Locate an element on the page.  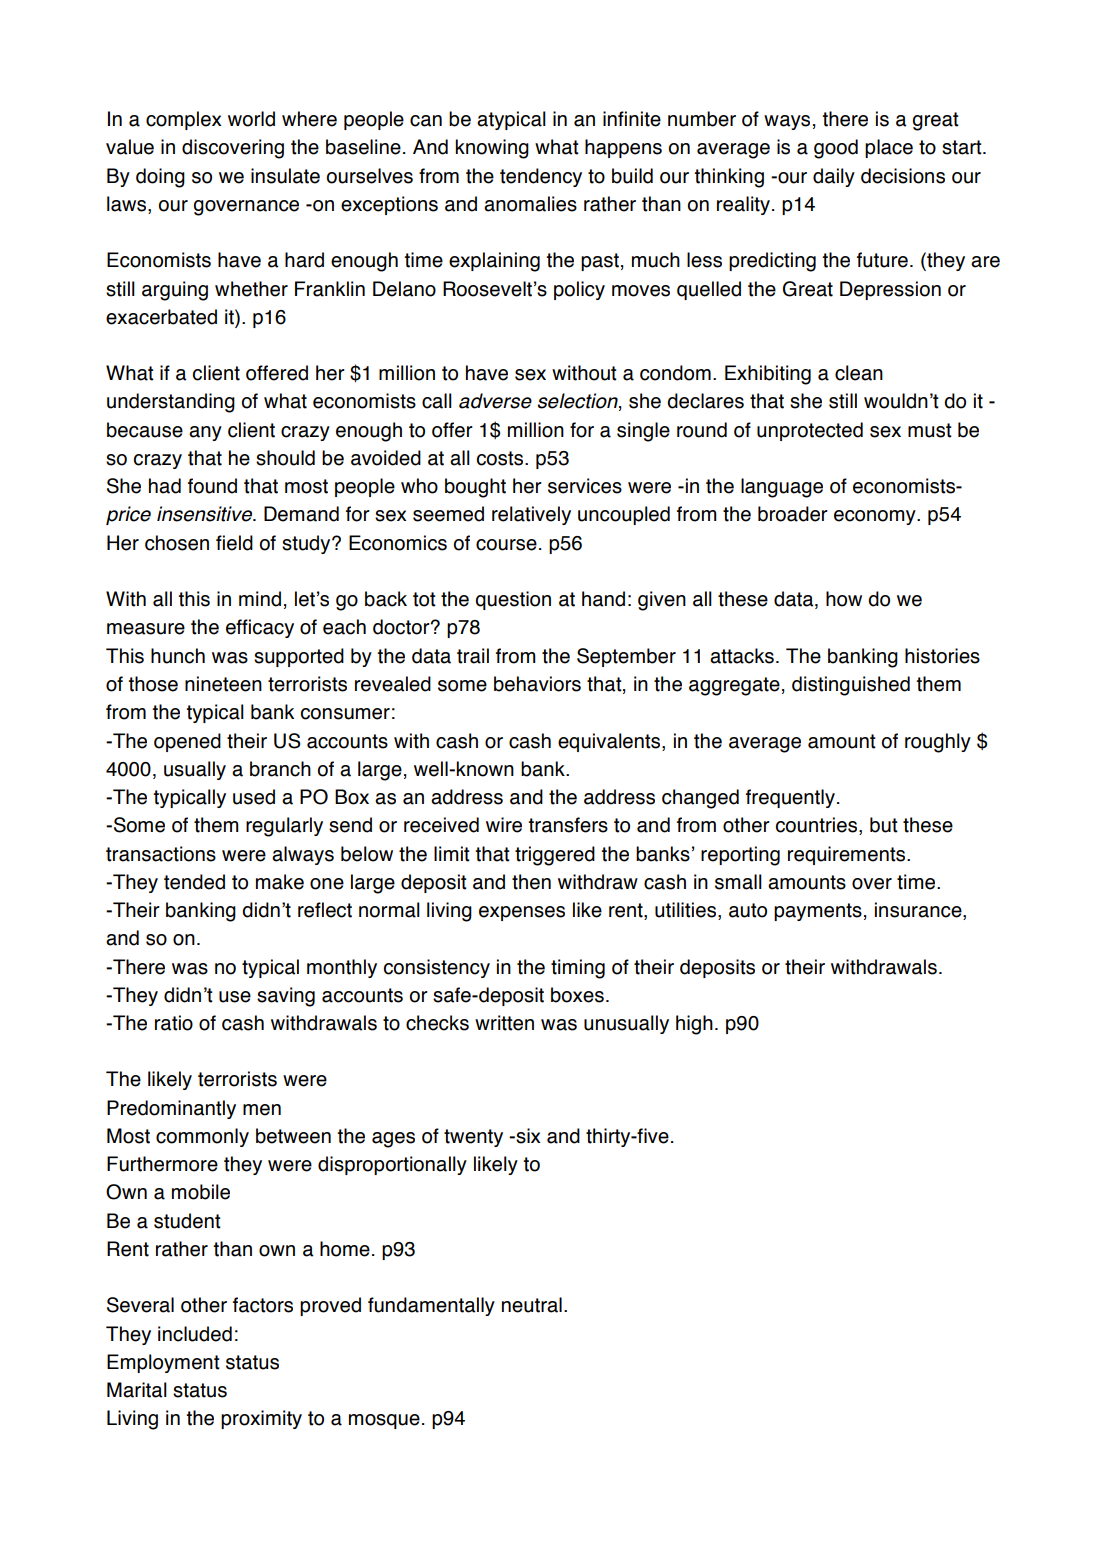
high is located at coordinates (694, 1025).
